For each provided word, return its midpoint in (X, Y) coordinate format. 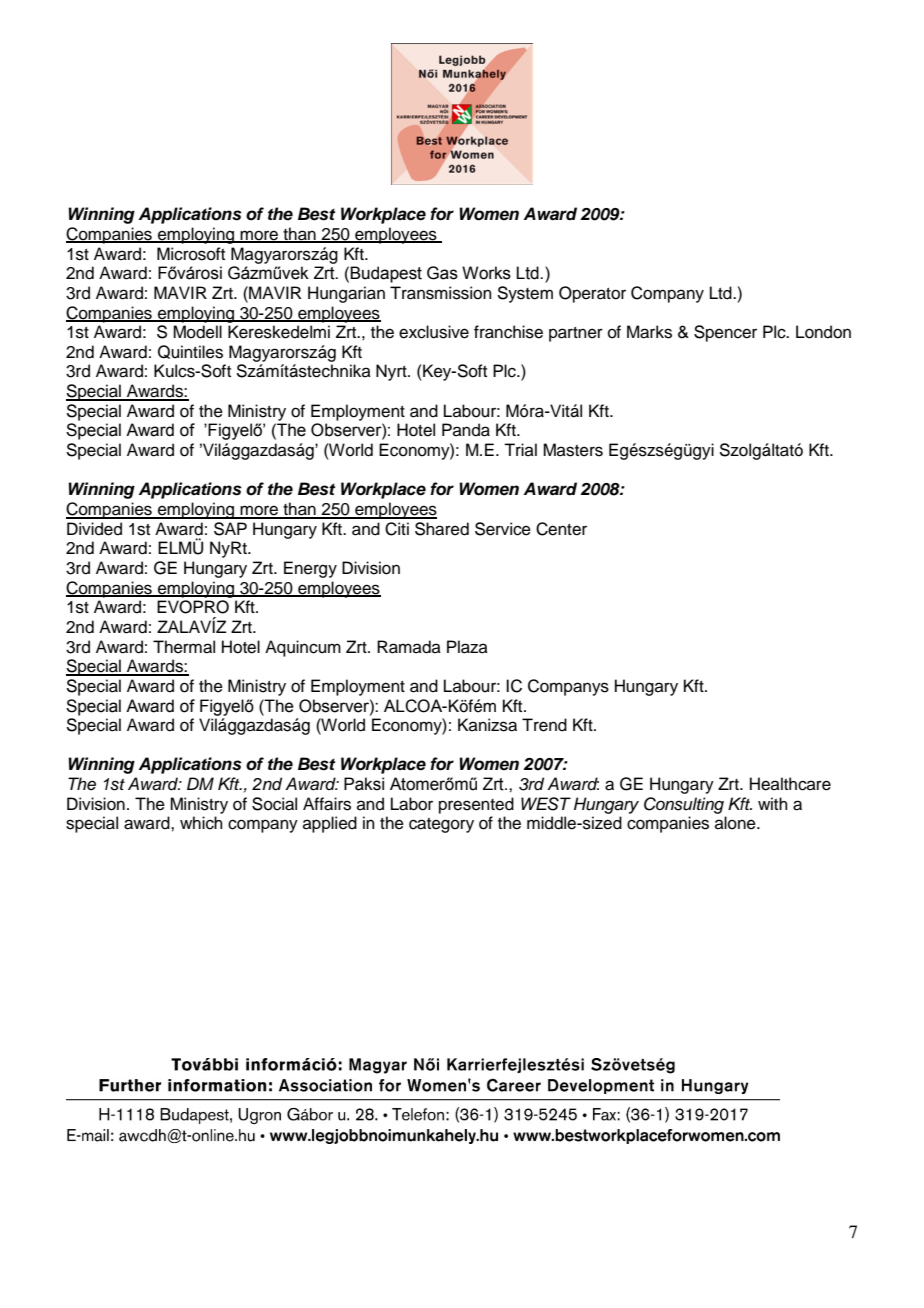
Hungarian (346, 294)
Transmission (441, 293)
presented (476, 805)
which (201, 823)
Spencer (725, 333)
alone (736, 823)
